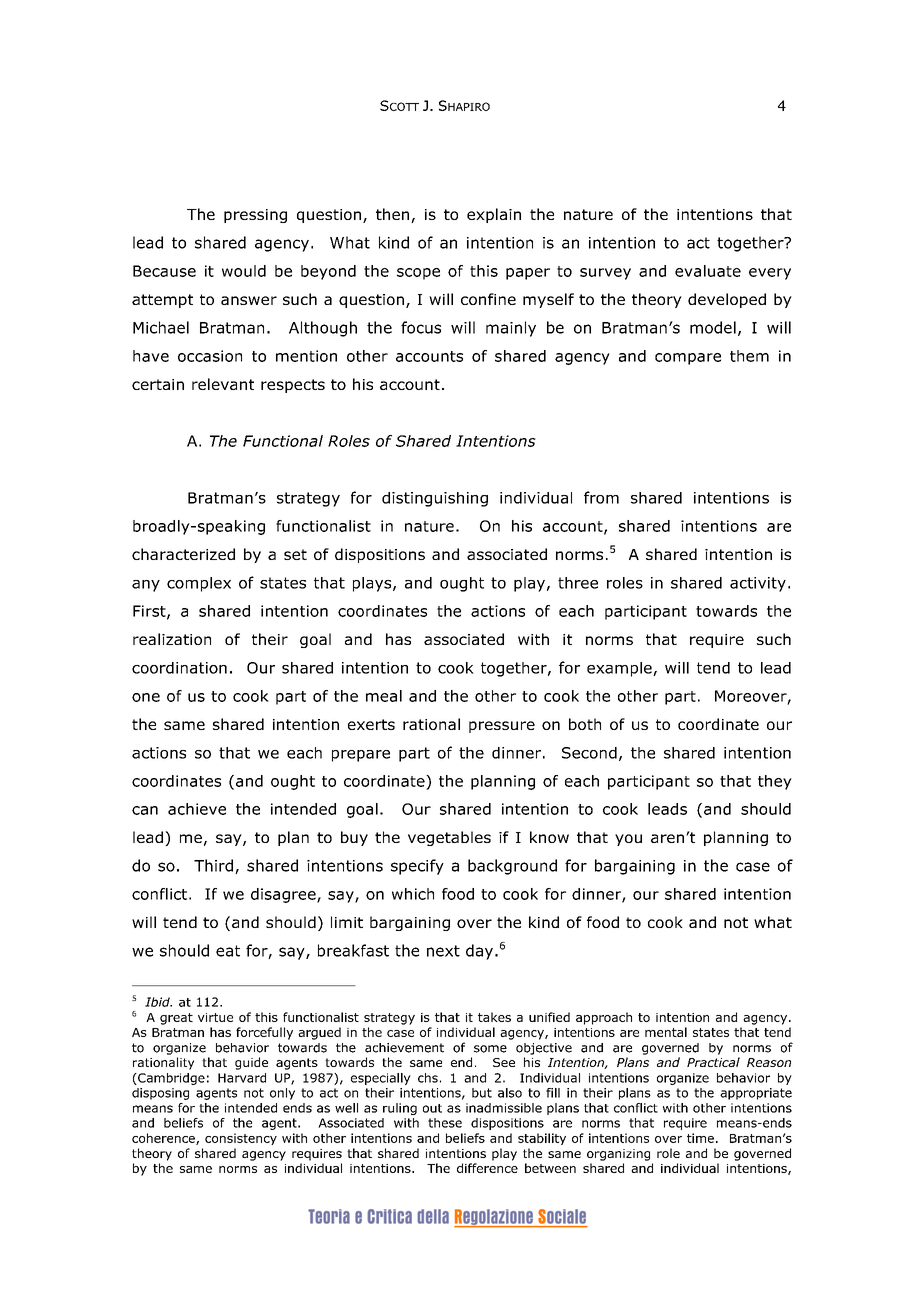 This screenshot has width=924, height=1308. I want to click on would, so click(244, 271).
